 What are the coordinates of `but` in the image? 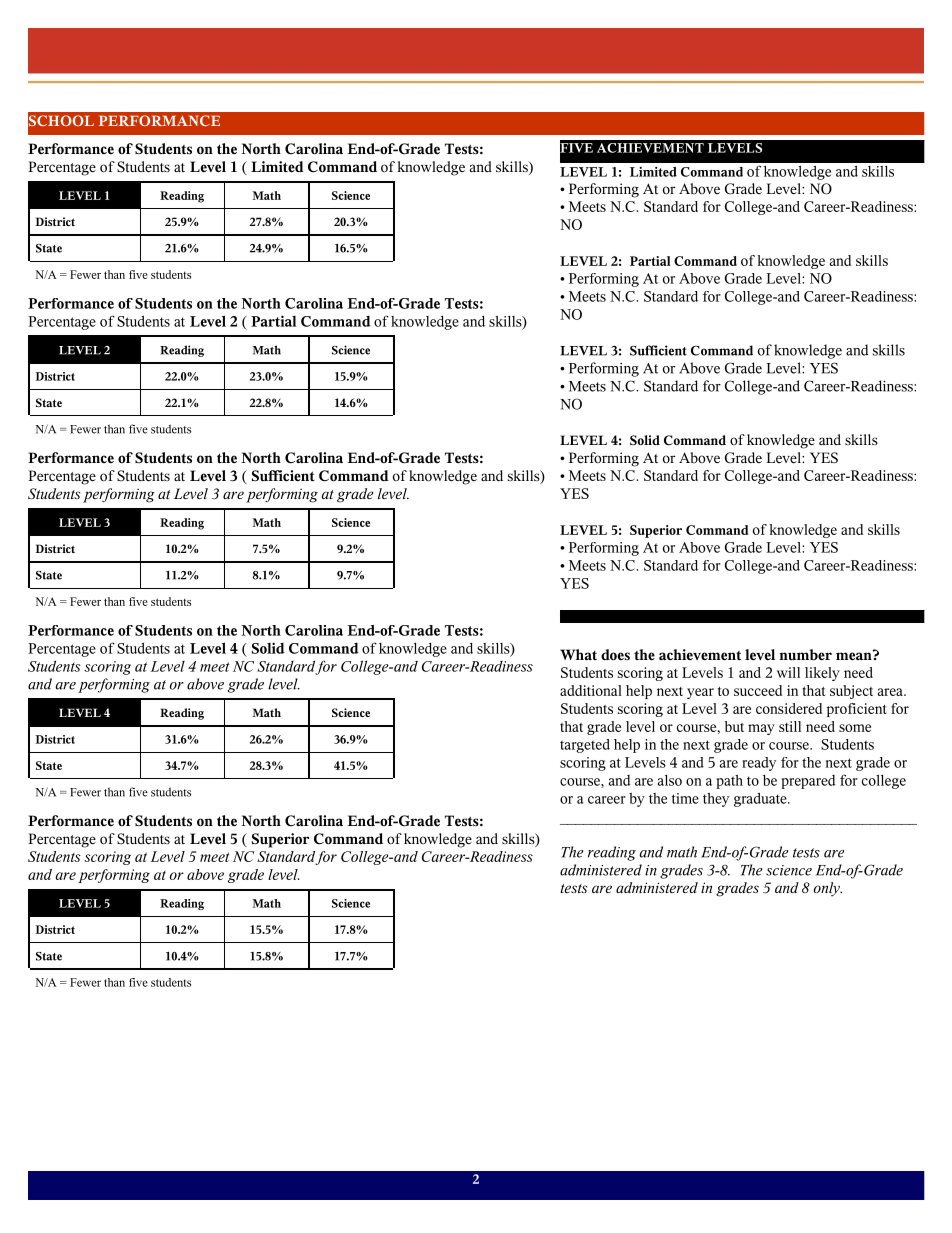 It's located at (734, 726).
